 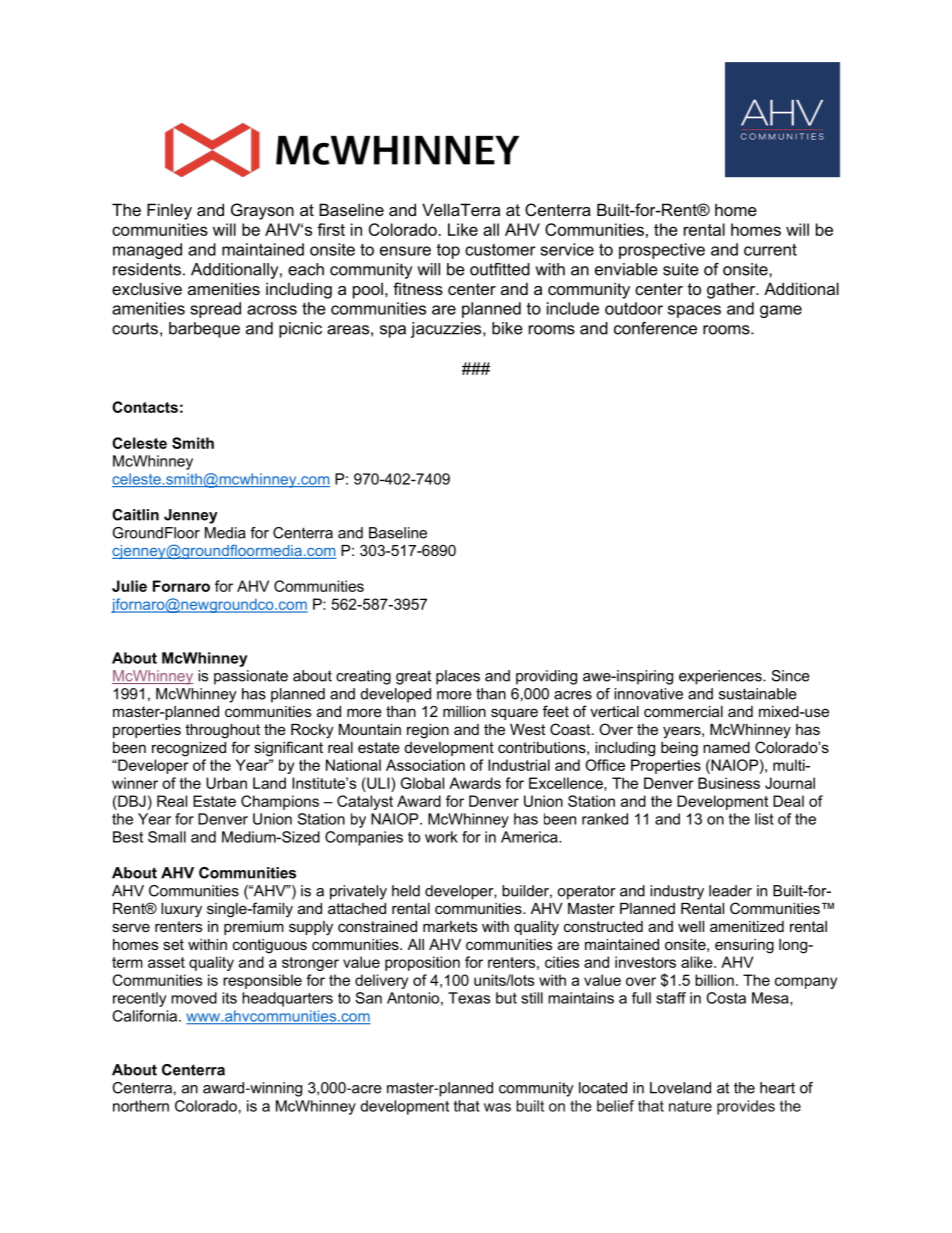 What do you see at coordinates (681, 269) in the screenshot?
I see `suite` at bounding box center [681, 269].
